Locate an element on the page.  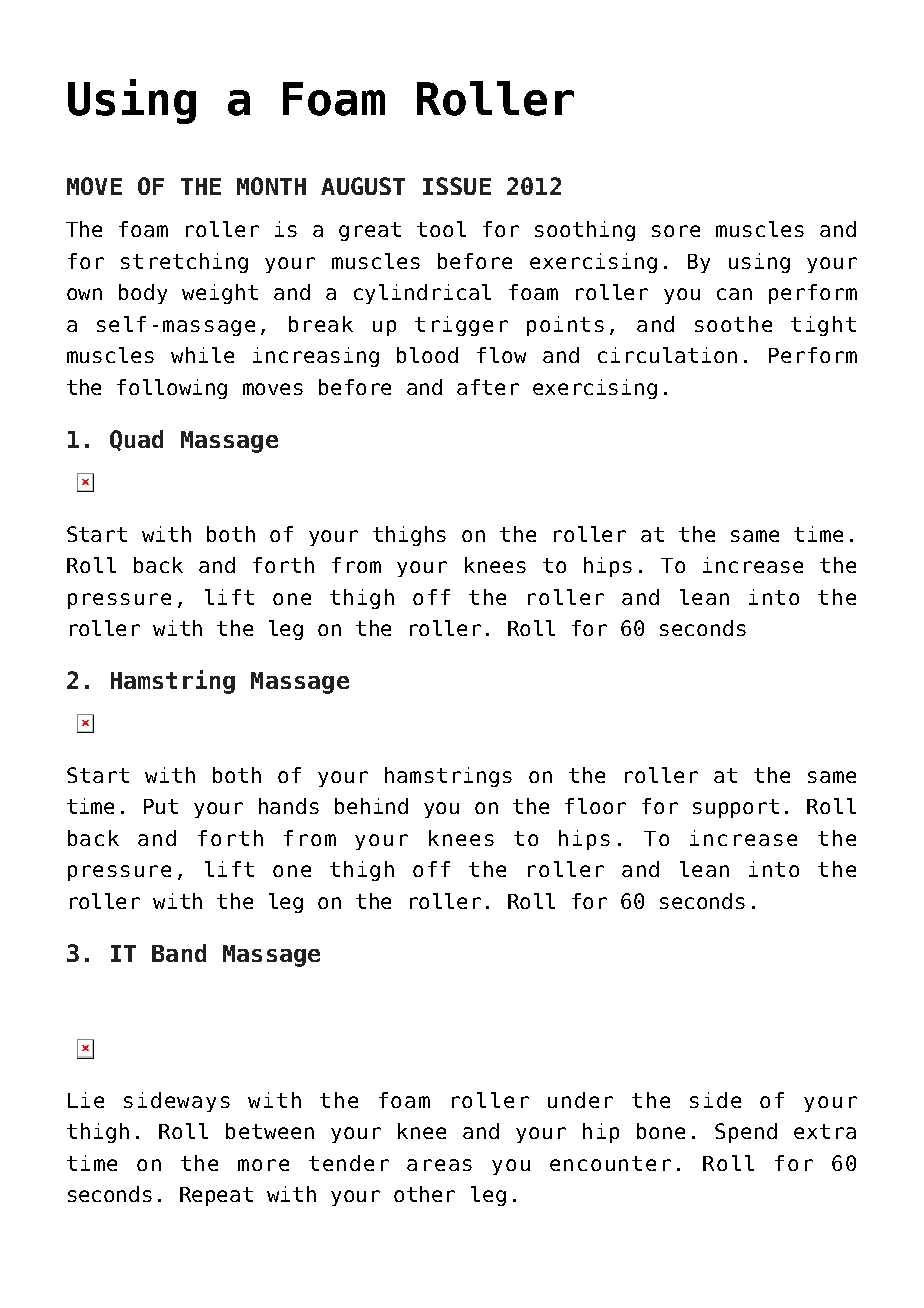
areas is located at coordinates (439, 1165).
